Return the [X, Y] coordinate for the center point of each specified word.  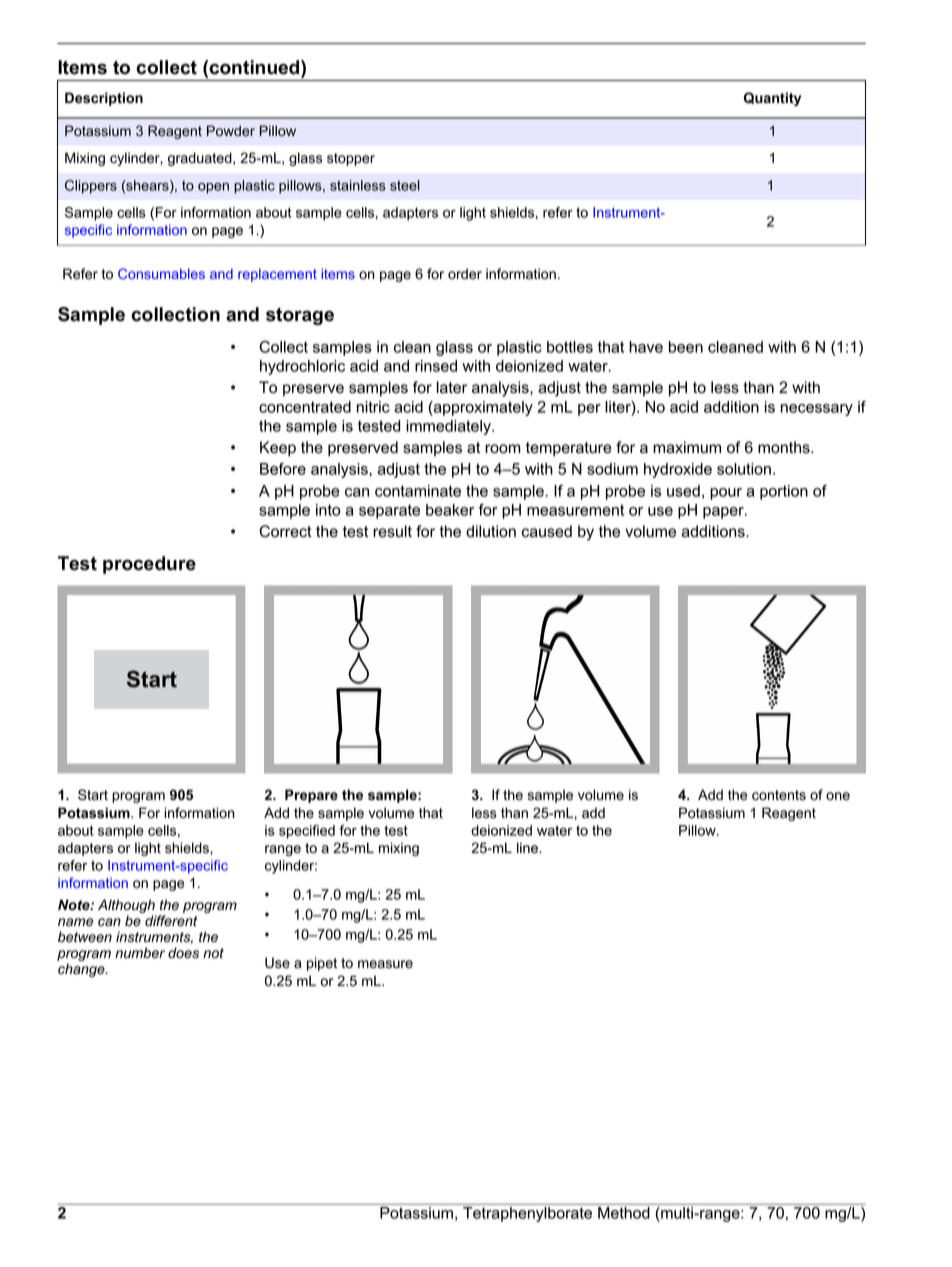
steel [405, 185]
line [528, 848]
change [82, 970]
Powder [231, 131]
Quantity [772, 99]
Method [624, 1213]
